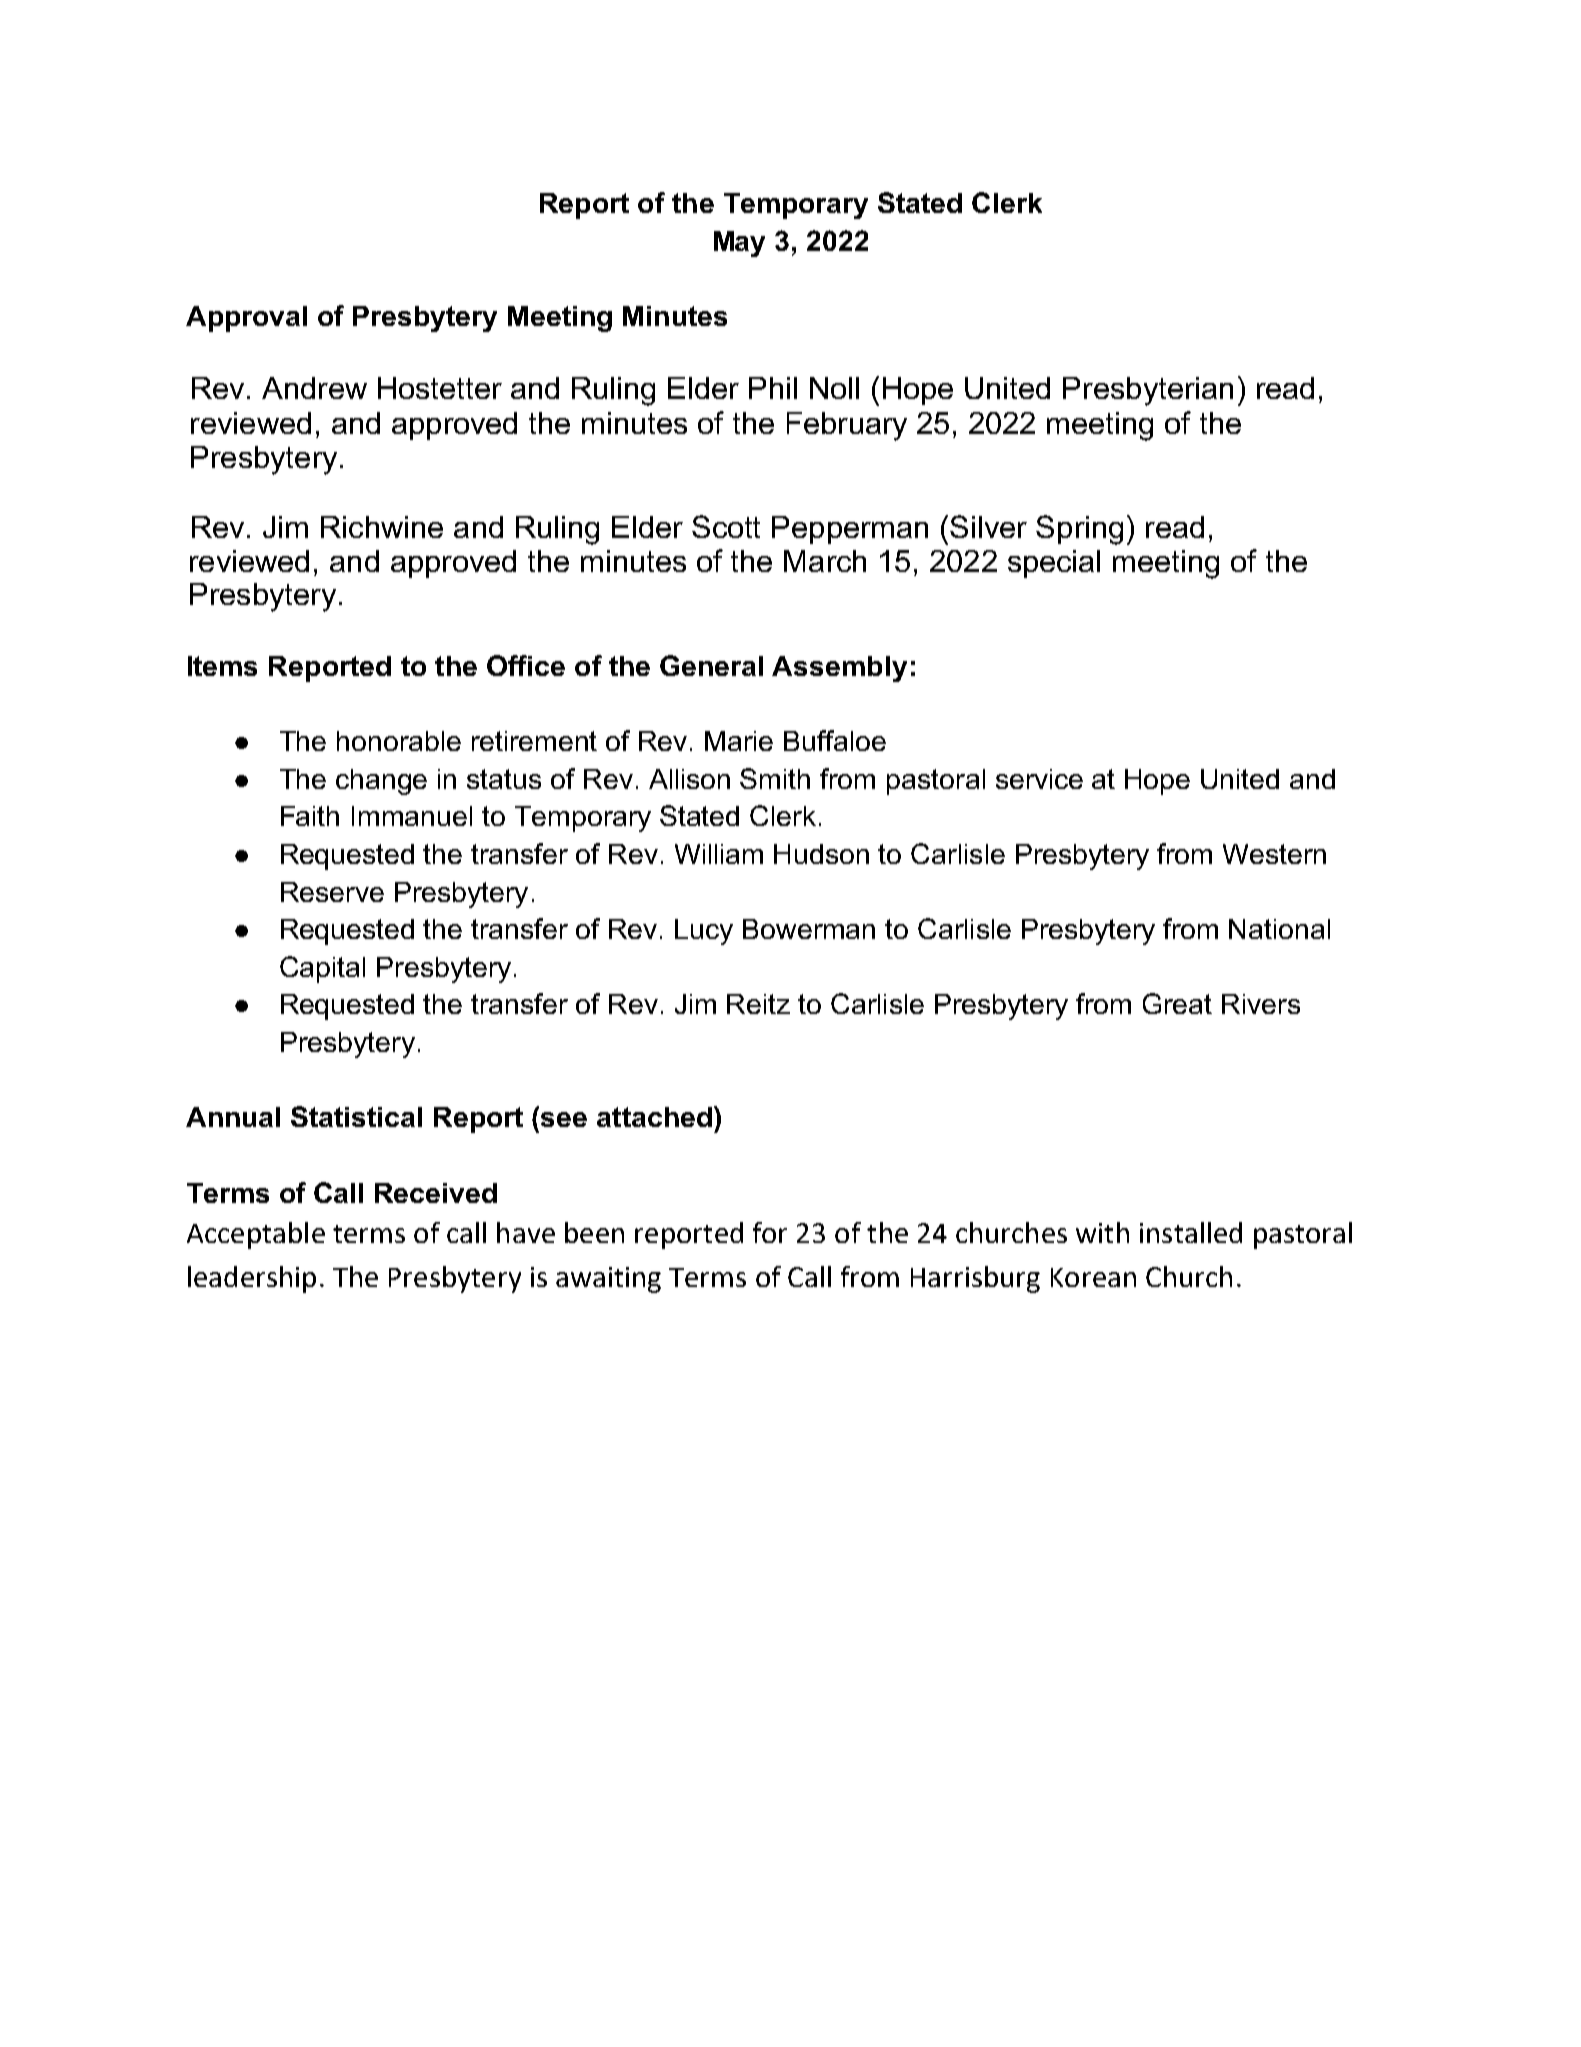 The width and height of the screenshot is (1581, 2047). Describe the element at coordinates (704, 932) in the screenshot. I see `Lucy` at that location.
